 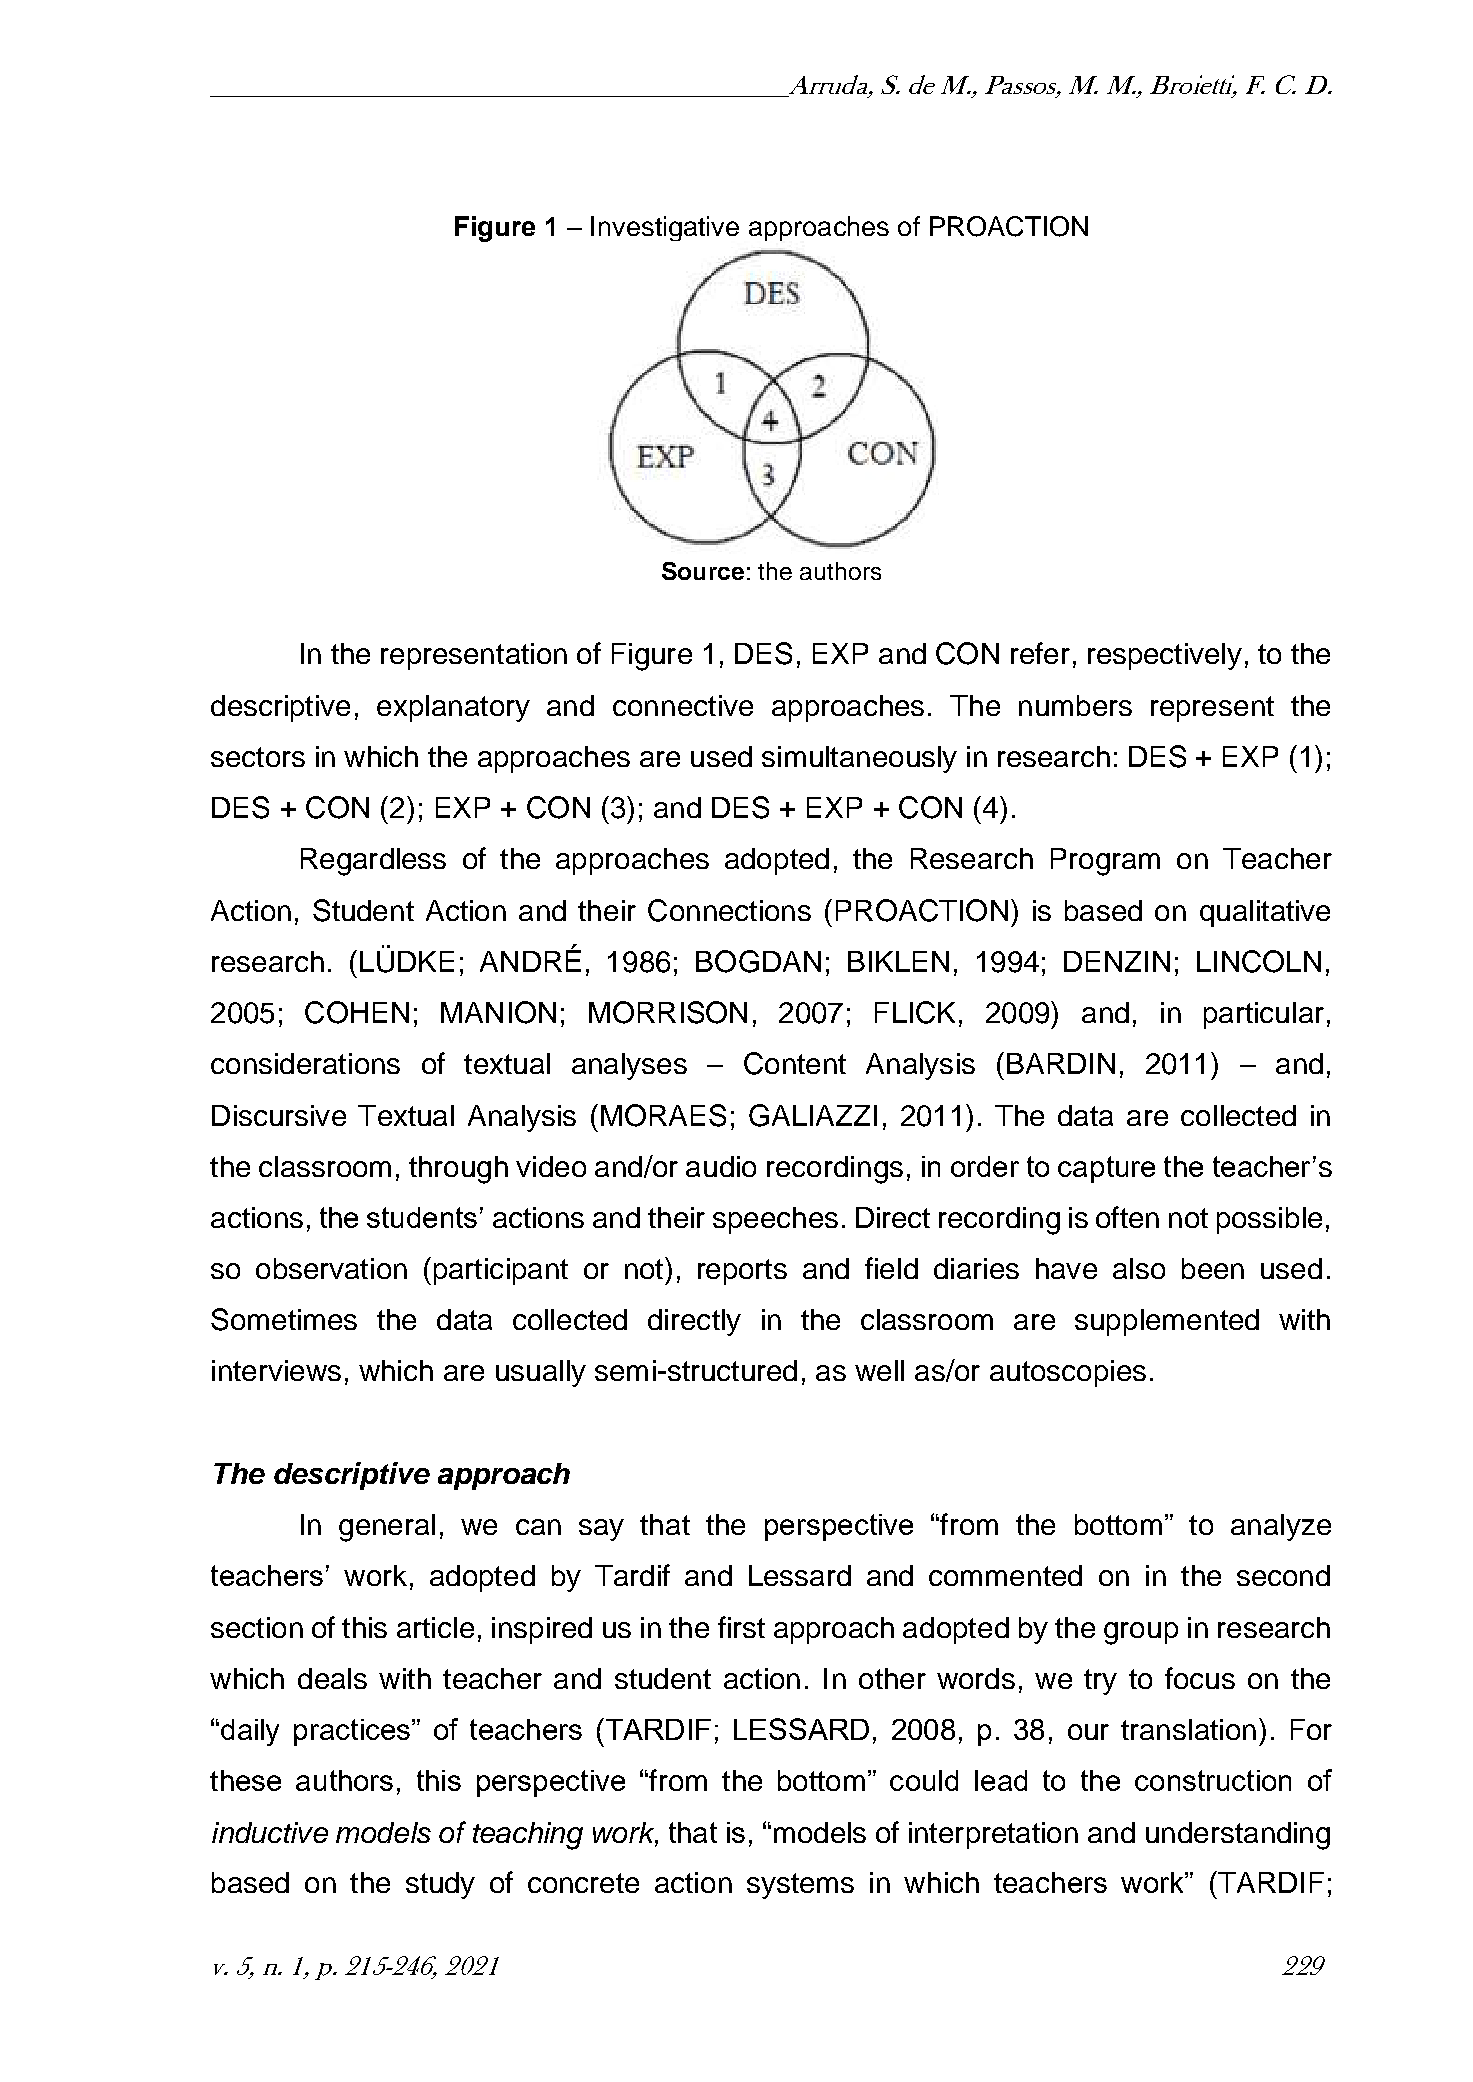 I want to click on study, so click(x=440, y=1885).
